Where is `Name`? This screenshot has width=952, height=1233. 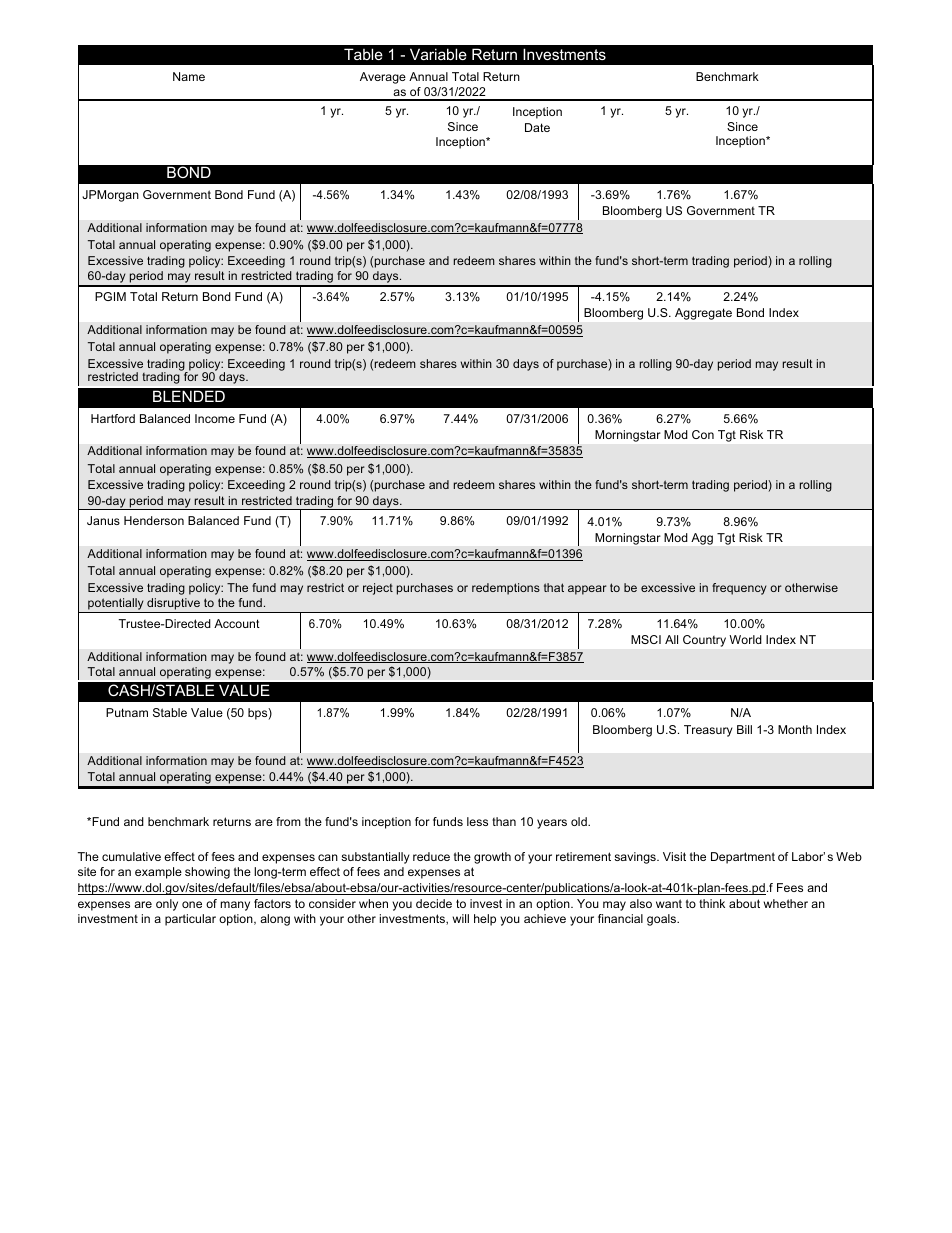
Name is located at coordinates (189, 76).
